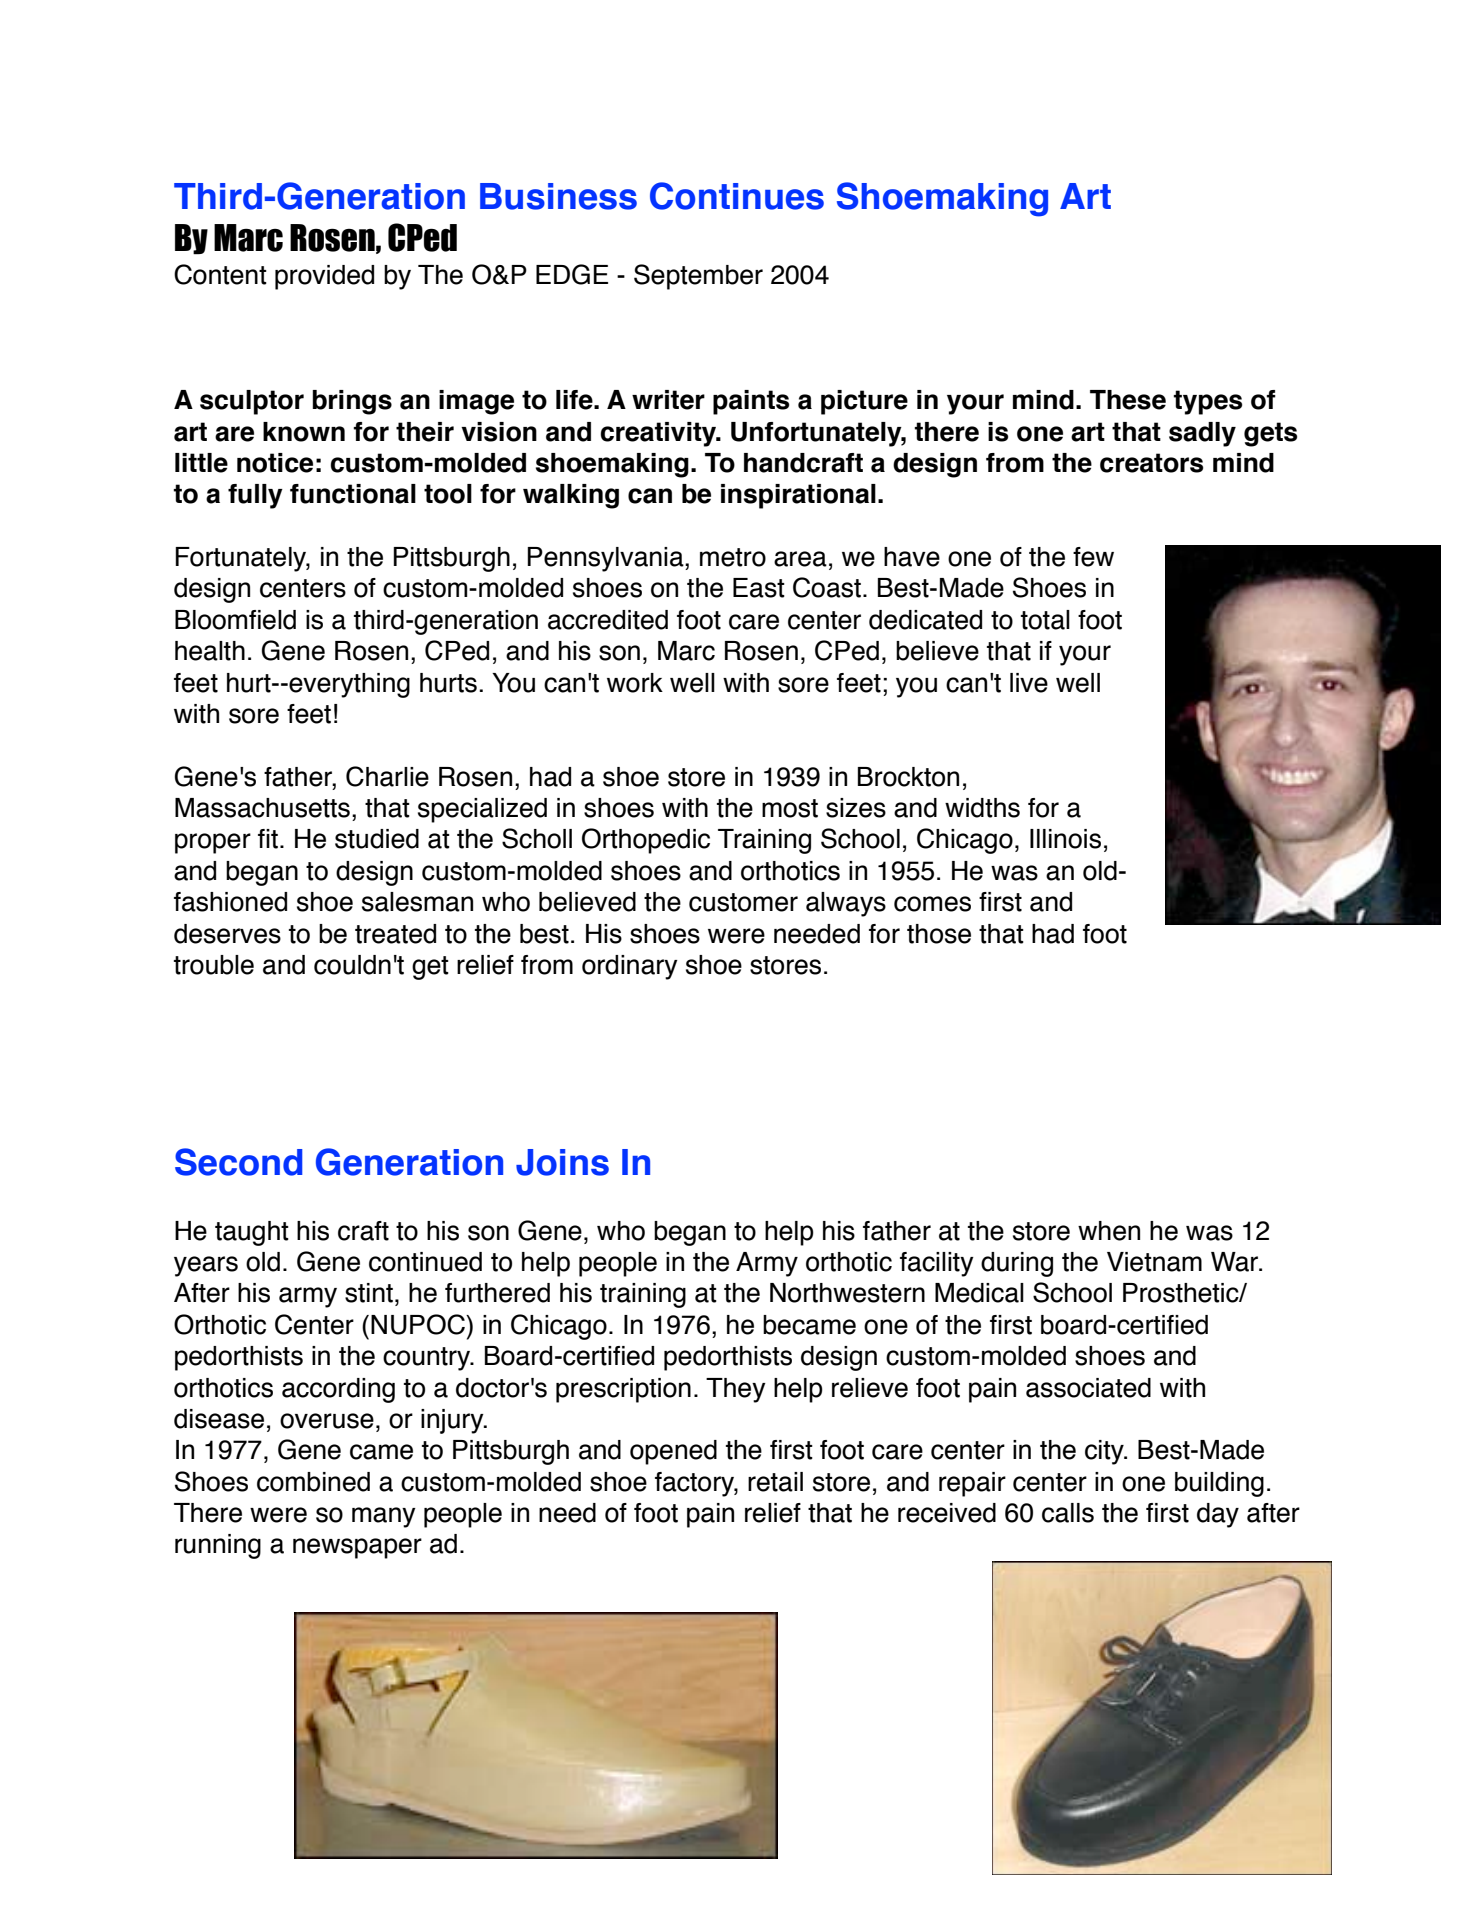  I want to click on combined, so click(313, 1482).
